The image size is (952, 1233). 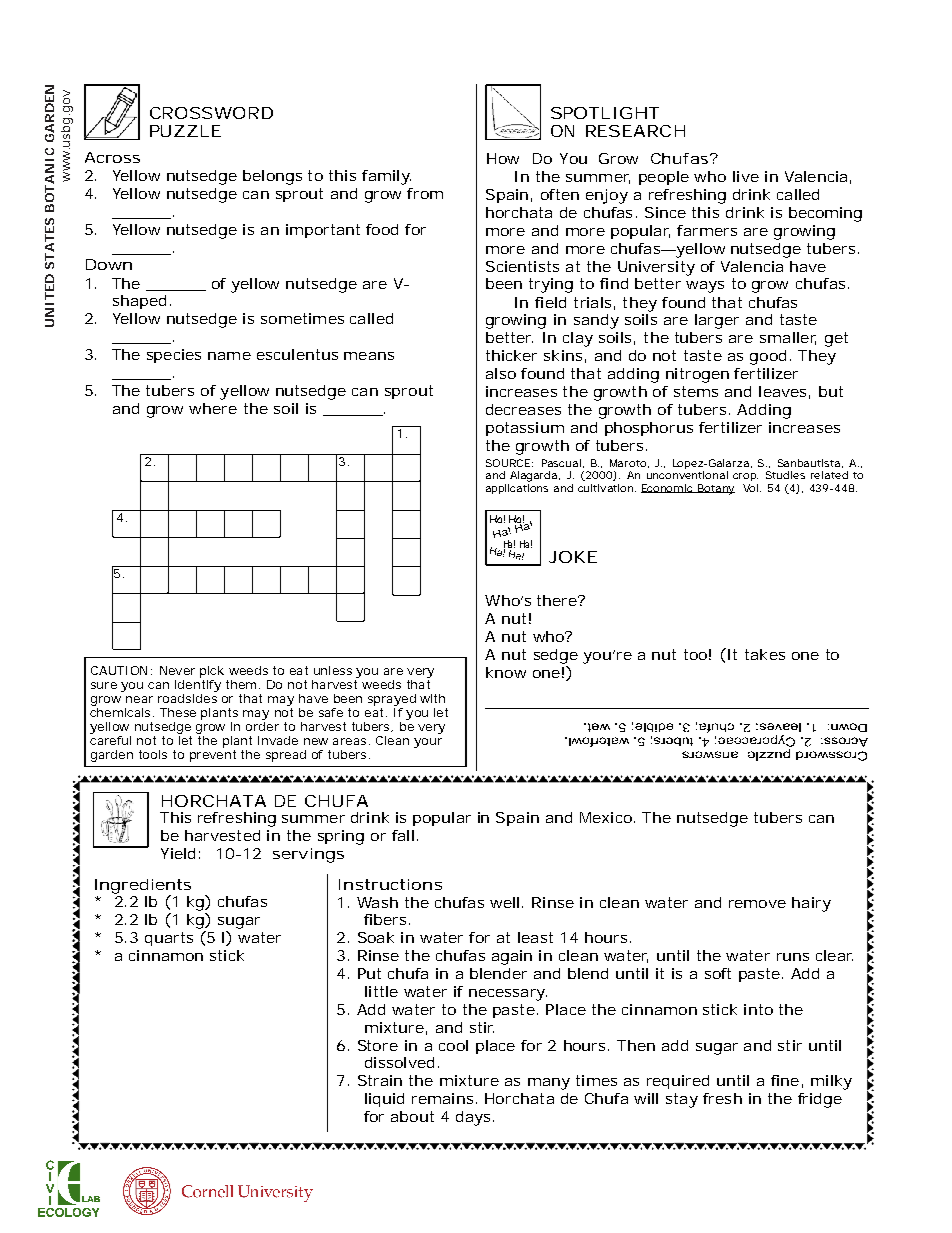 What do you see at coordinates (473, 1118) in the image?
I see `days` at bounding box center [473, 1118].
